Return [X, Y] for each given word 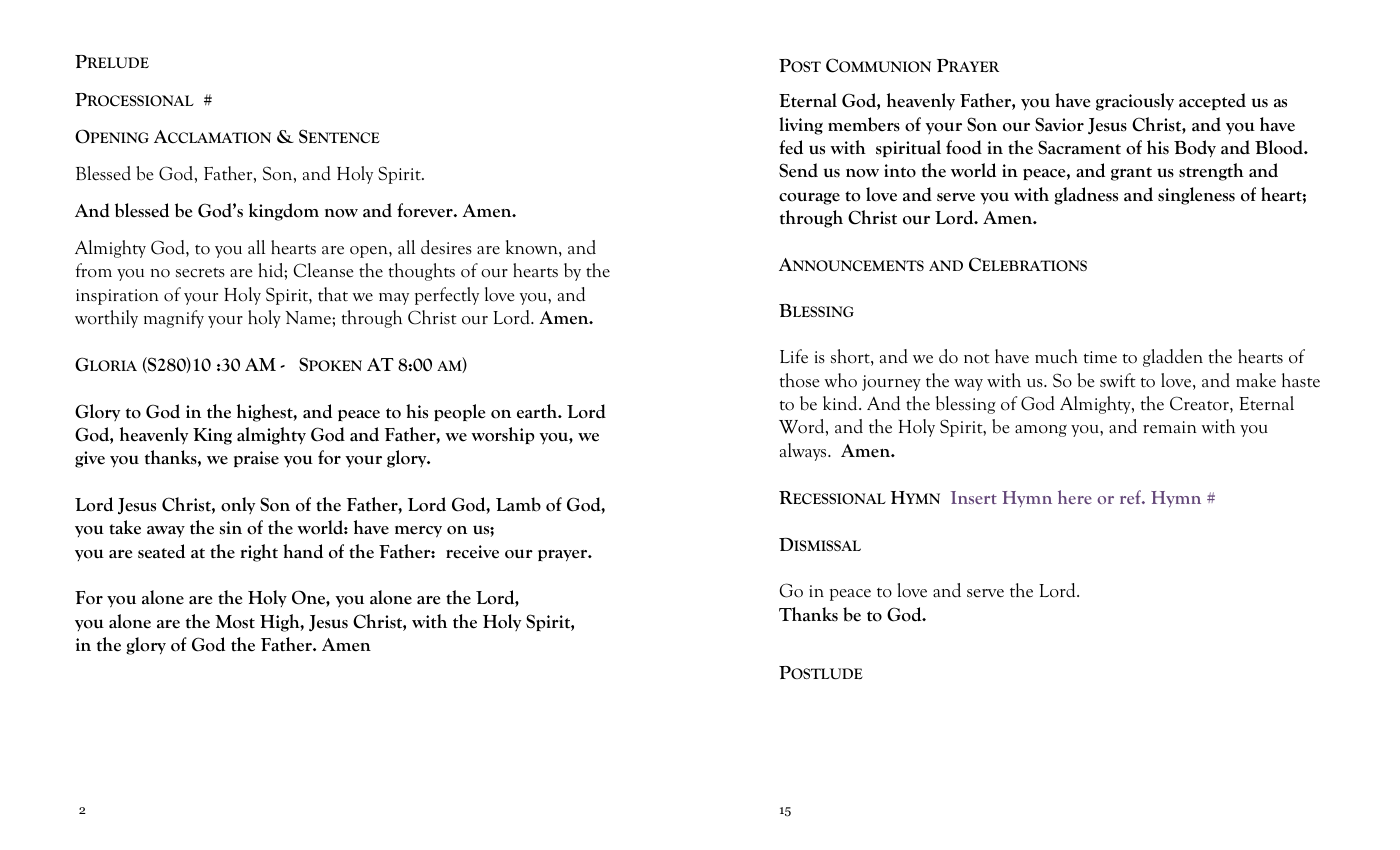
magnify [174, 319]
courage [809, 198]
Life [794, 356]
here [1075, 497]
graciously [1135, 102]
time [1100, 357]
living [801, 126]
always [804, 452]
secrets [200, 272]
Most [235, 622]
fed [791, 147]
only [238, 505]
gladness [1086, 196]
